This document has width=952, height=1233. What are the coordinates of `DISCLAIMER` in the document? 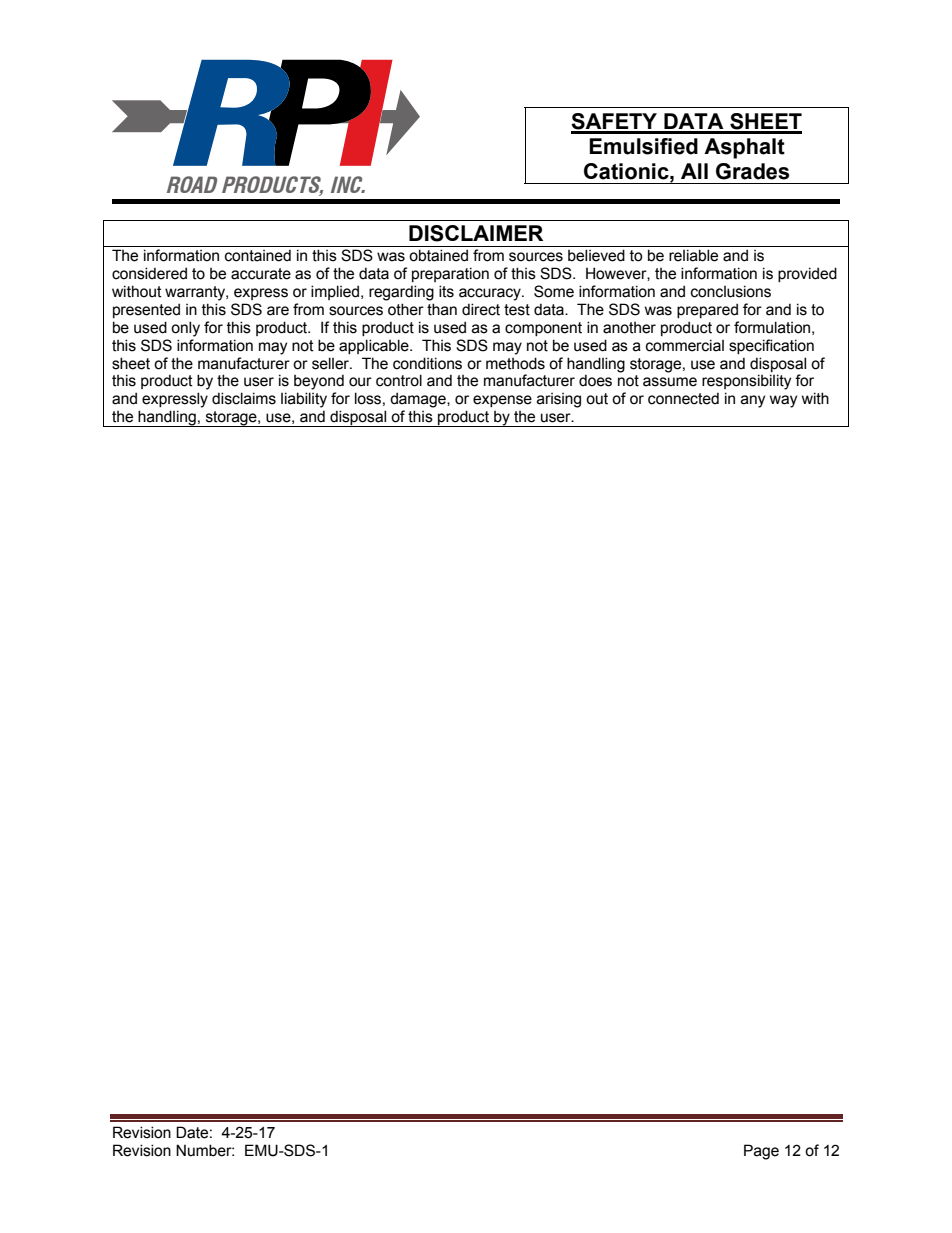 It's located at (476, 233).
